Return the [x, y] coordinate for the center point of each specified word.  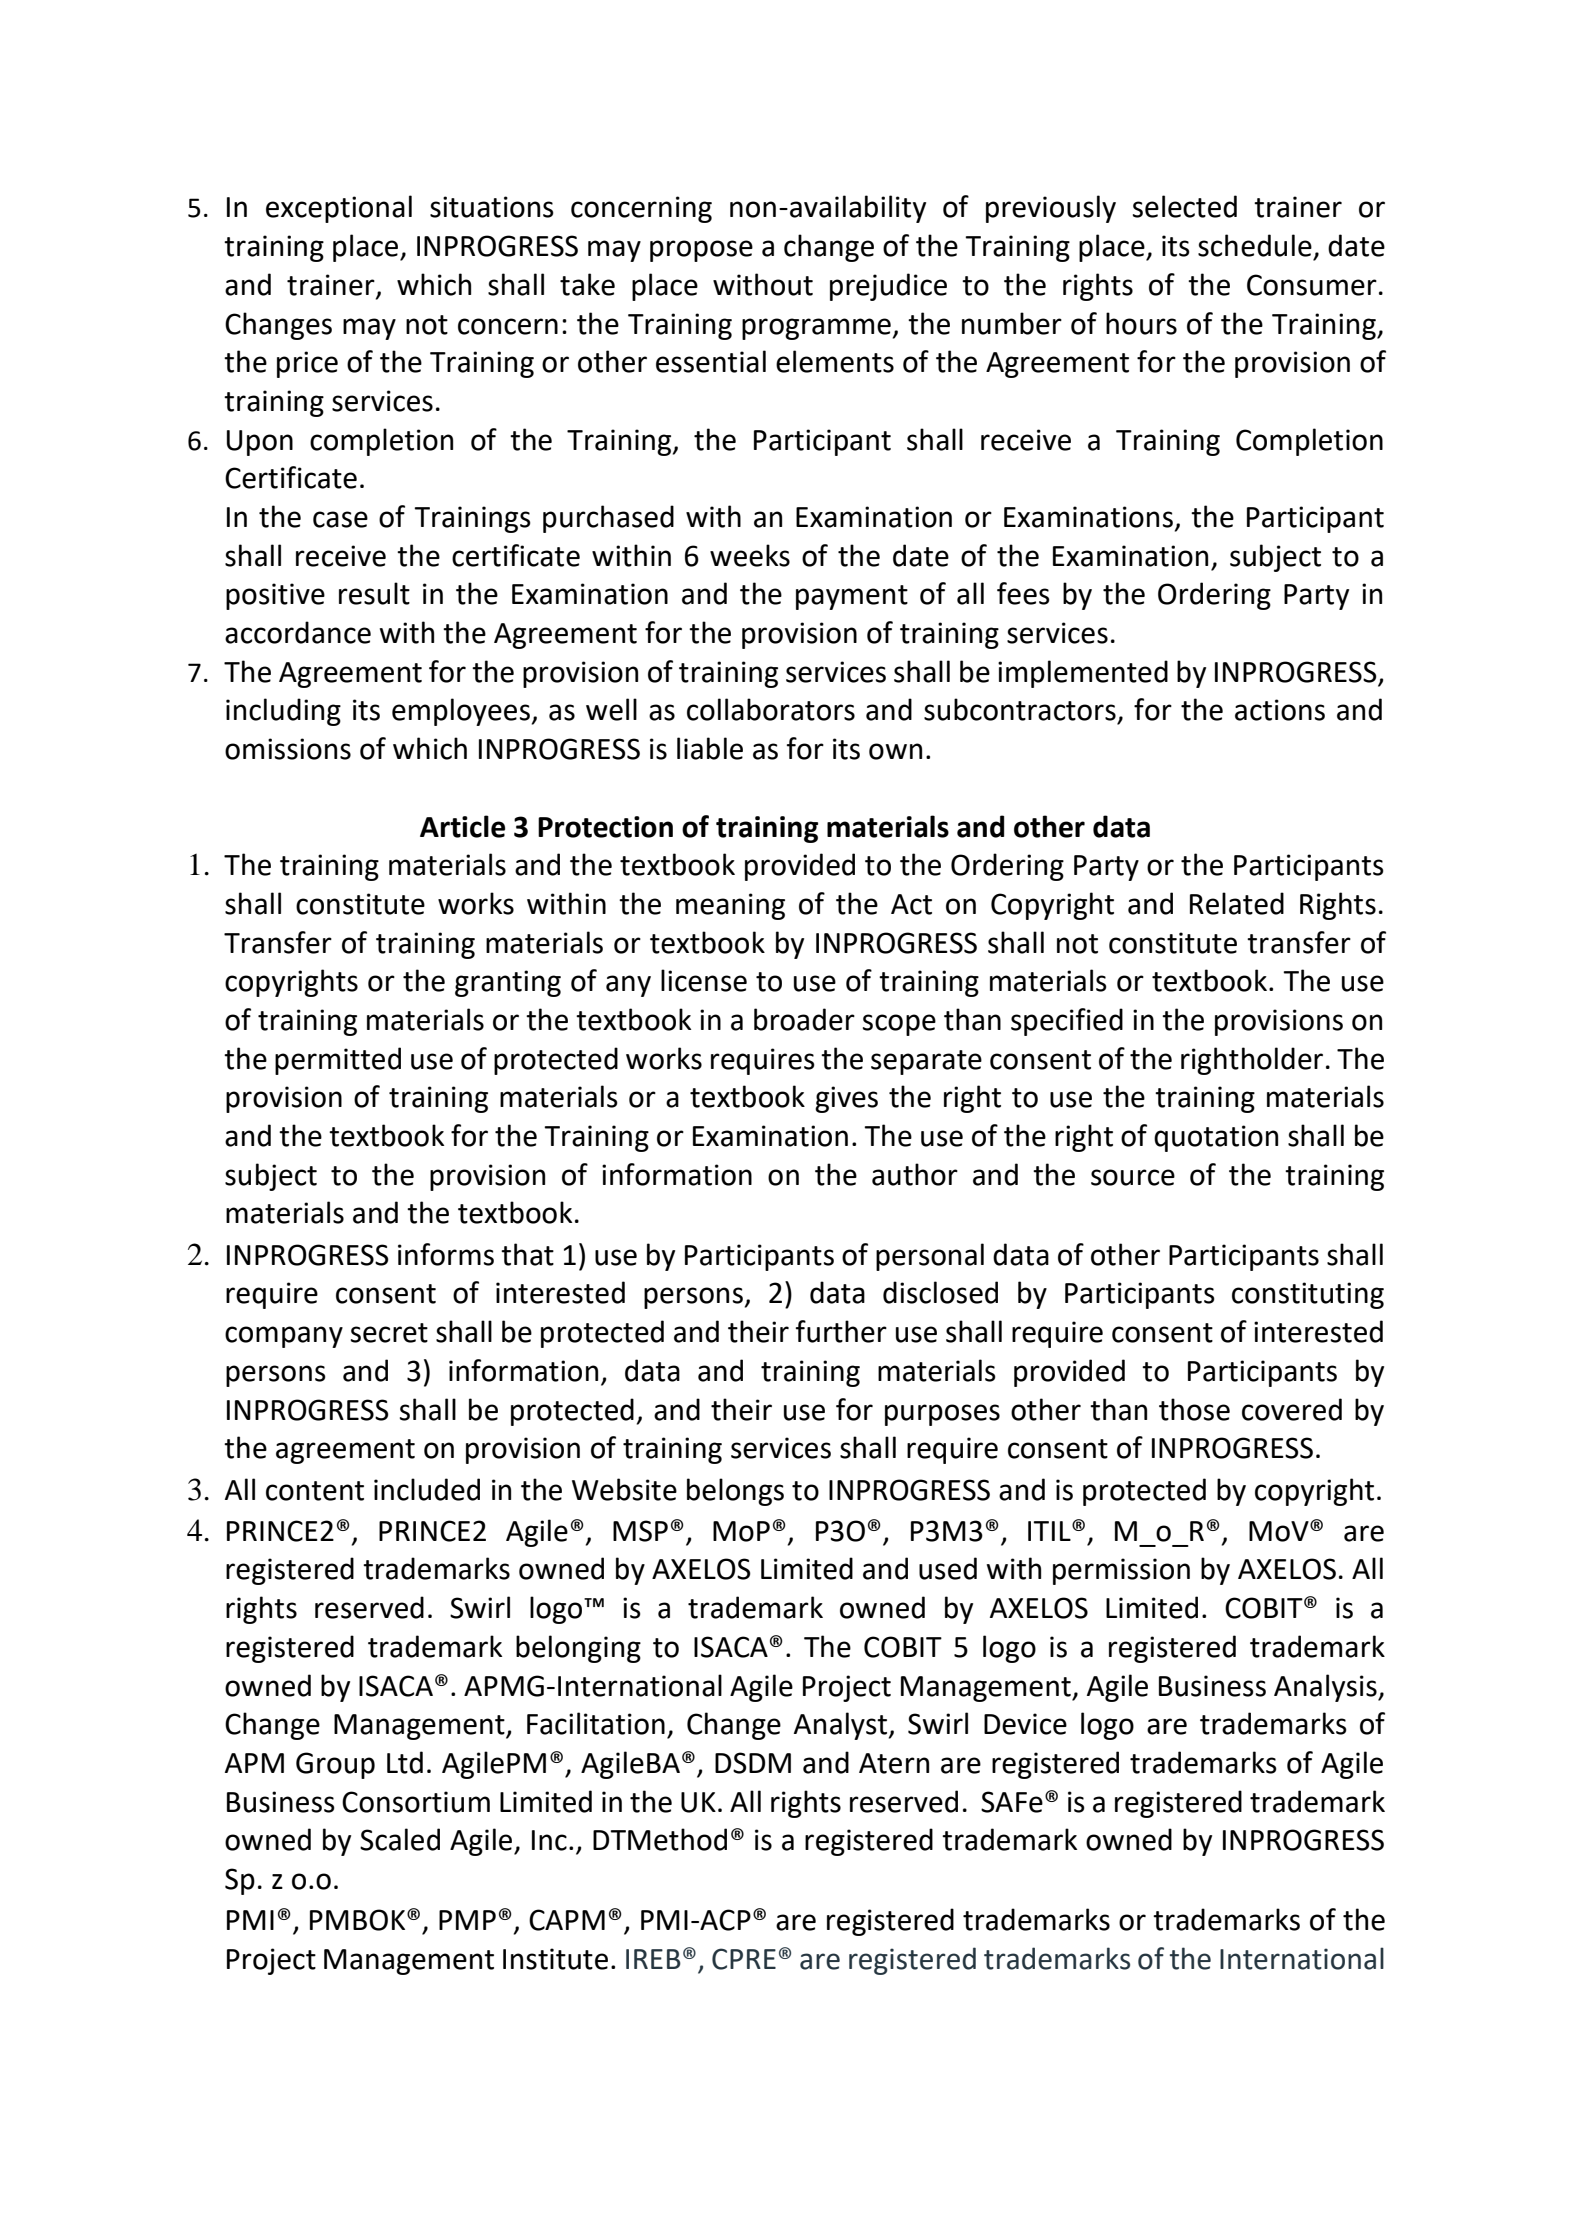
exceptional [339, 209]
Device [1025, 1724]
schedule [1255, 245]
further [841, 1331]
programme [816, 329]
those [1194, 1409]
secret [389, 1333]
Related [1237, 903]
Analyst [842, 1726]
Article [462, 826]
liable [710, 748]
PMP [467, 1920]
